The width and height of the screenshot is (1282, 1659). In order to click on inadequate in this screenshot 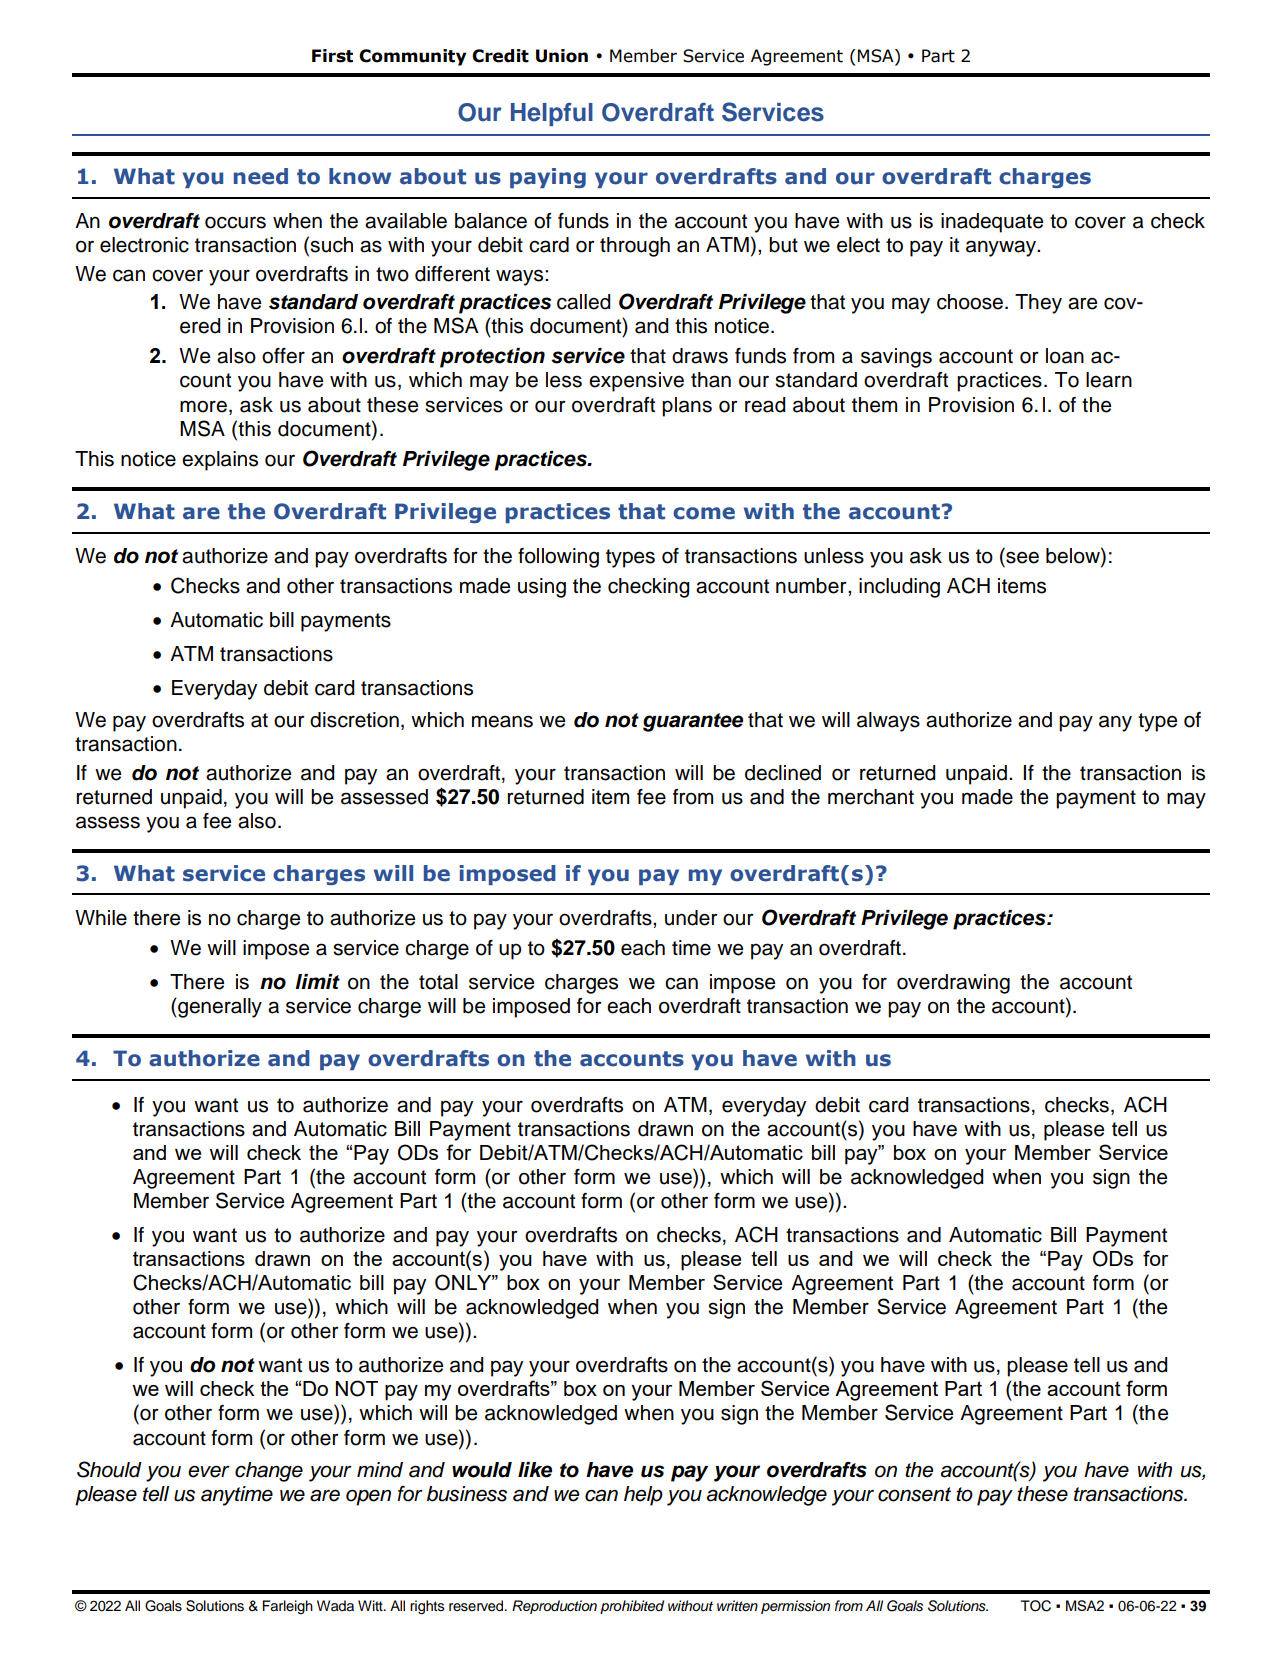, I will do `click(992, 223)`.
